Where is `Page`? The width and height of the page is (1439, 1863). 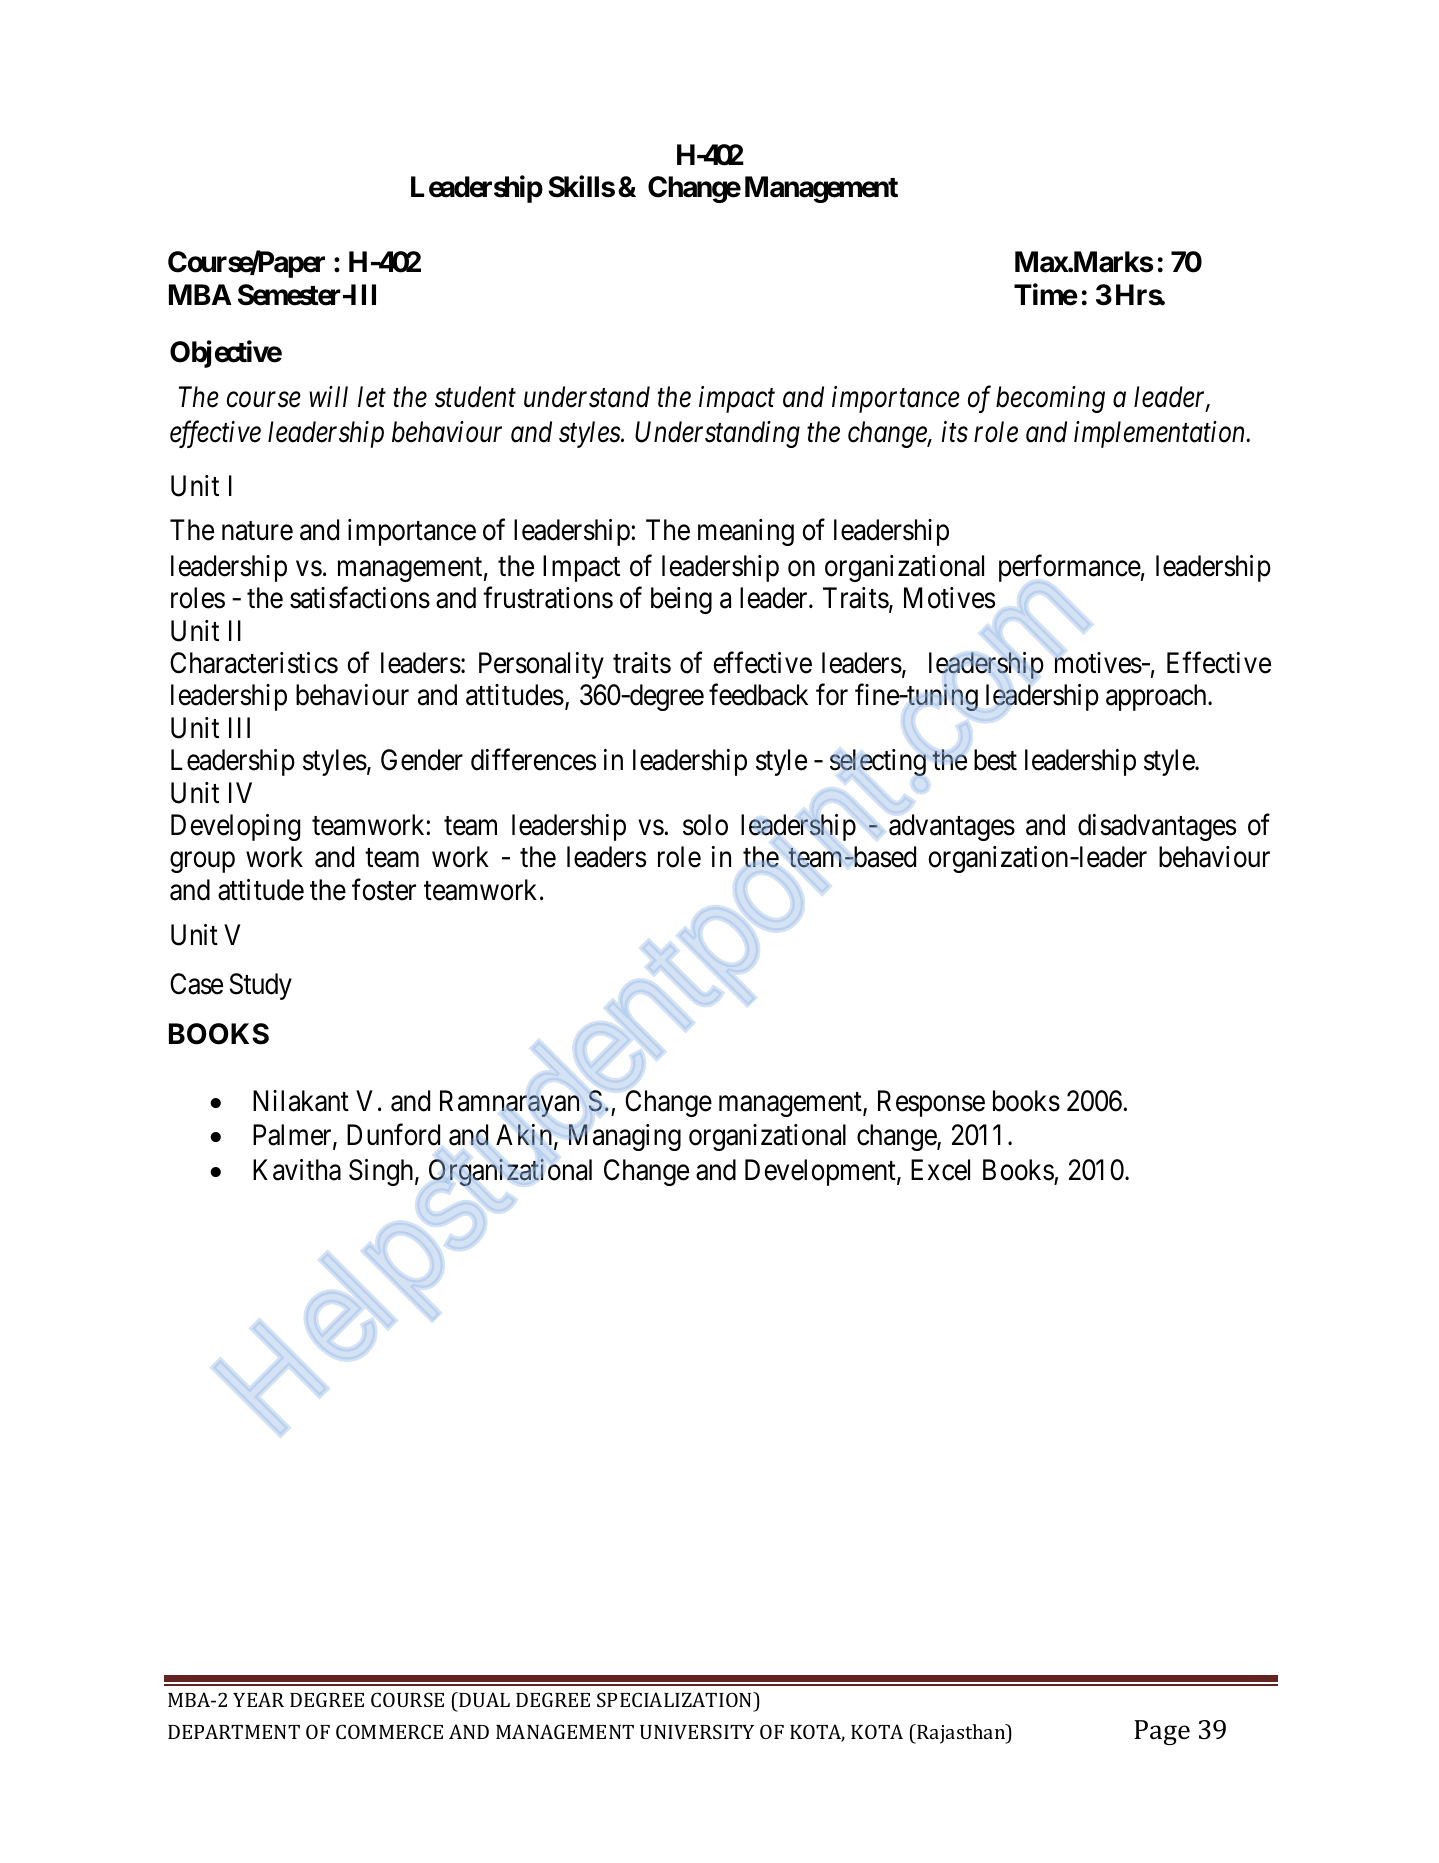 Page is located at coordinates (1162, 1732).
